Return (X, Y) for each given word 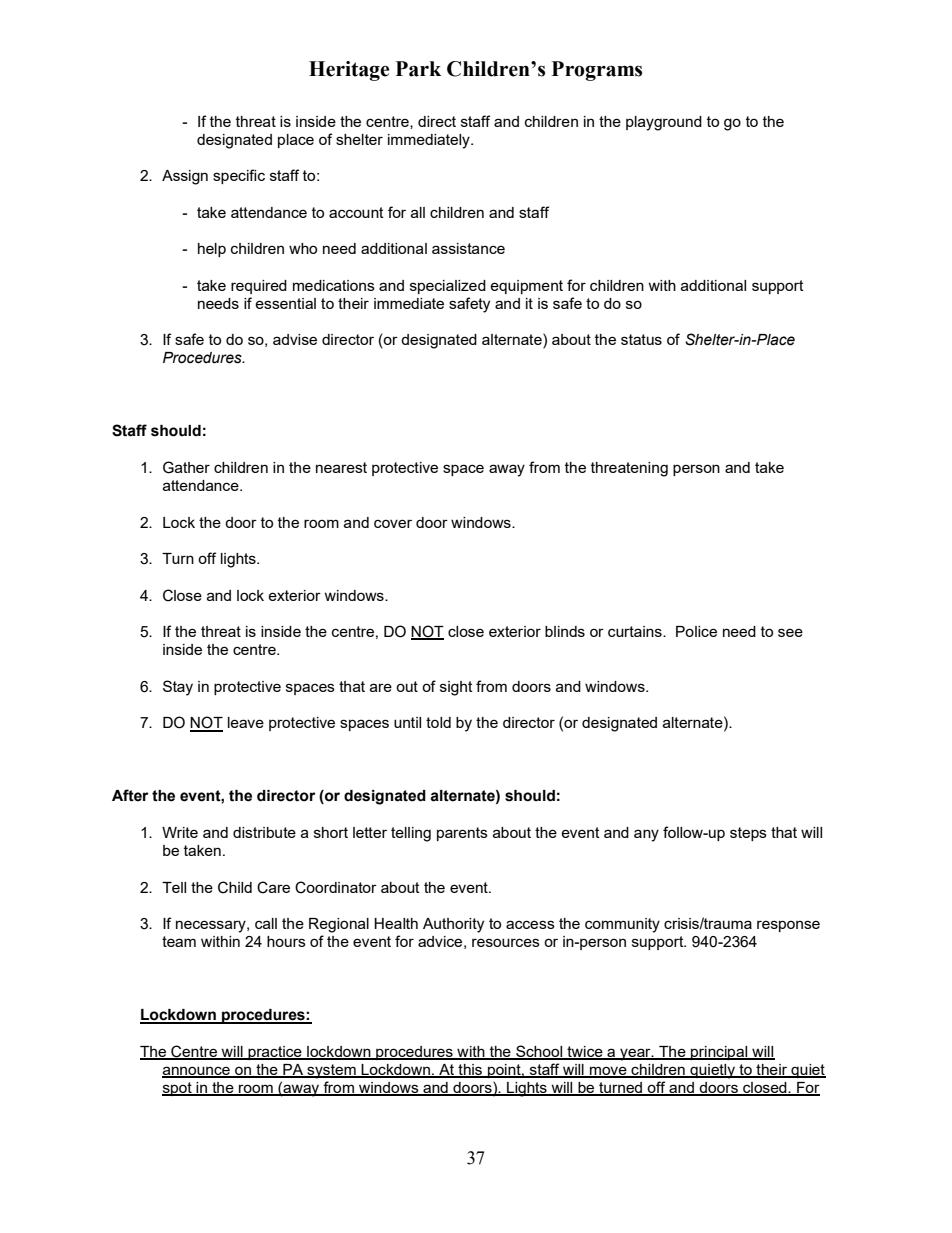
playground (664, 123)
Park (418, 69)
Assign (185, 177)
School (539, 1052)
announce (197, 1071)
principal (719, 1053)
